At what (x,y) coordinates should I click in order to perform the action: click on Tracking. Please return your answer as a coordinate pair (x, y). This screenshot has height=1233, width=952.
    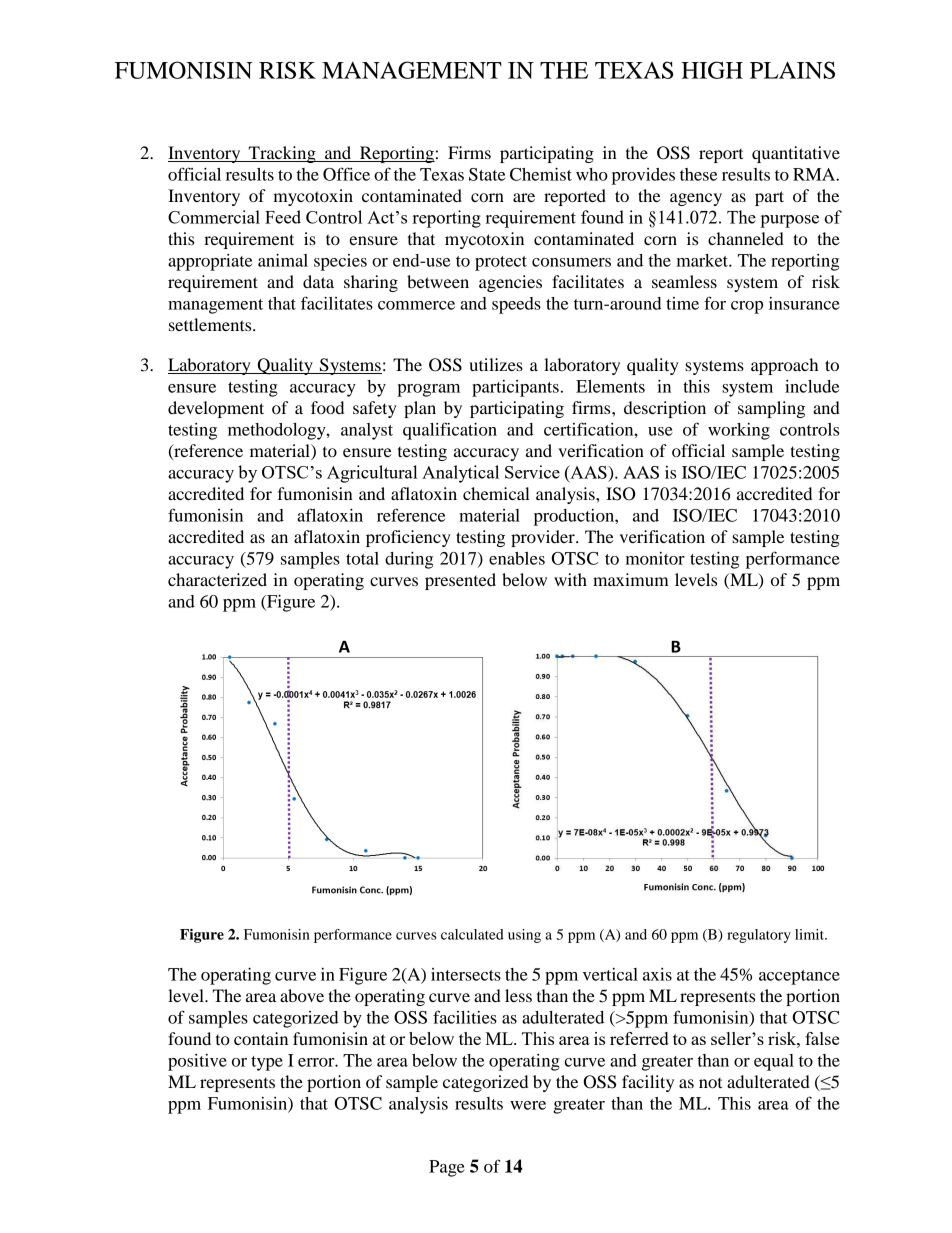
    Looking at the image, I should click on (282, 154).
